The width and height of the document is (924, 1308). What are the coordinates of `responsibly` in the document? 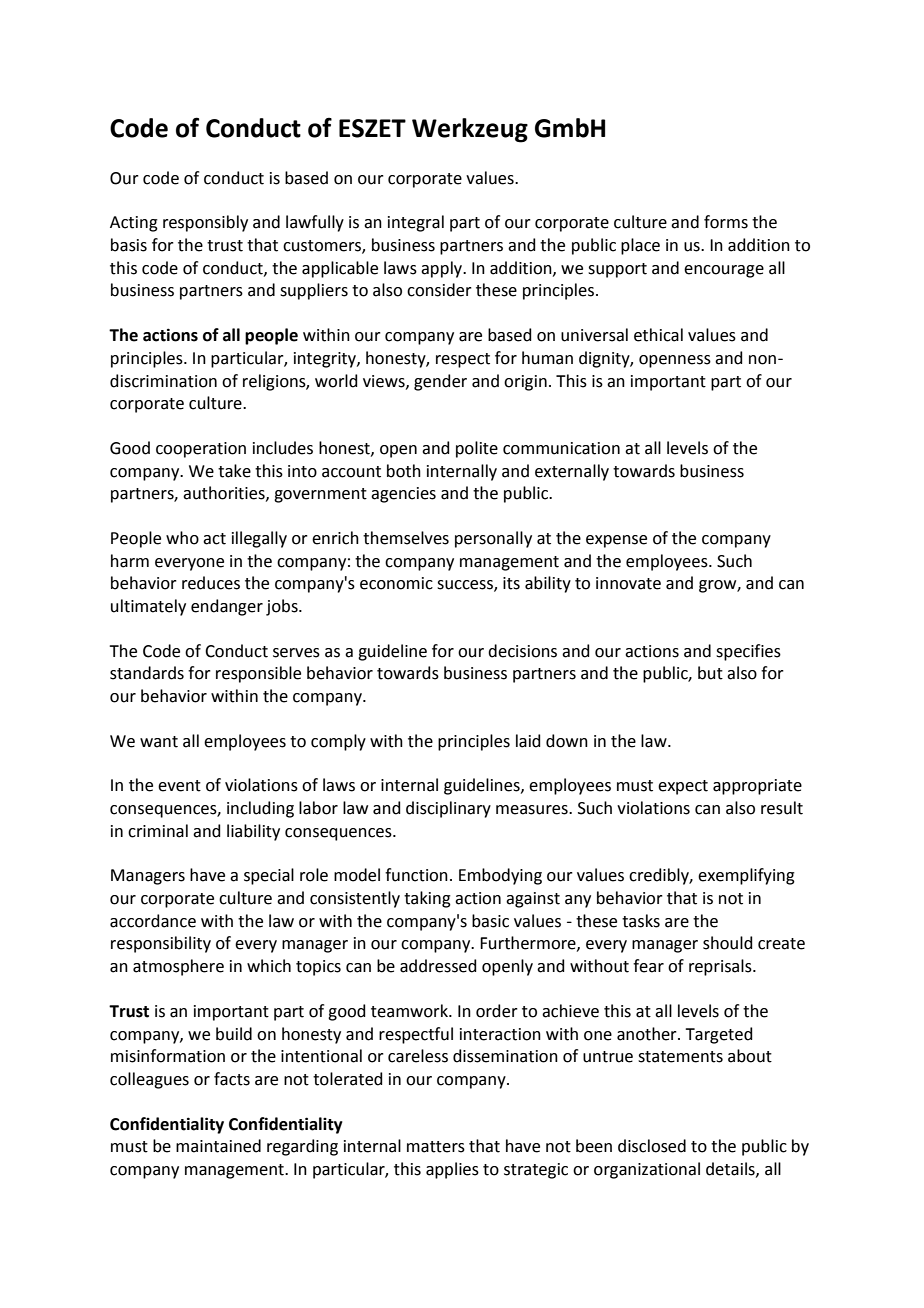 It's located at (205, 223).
